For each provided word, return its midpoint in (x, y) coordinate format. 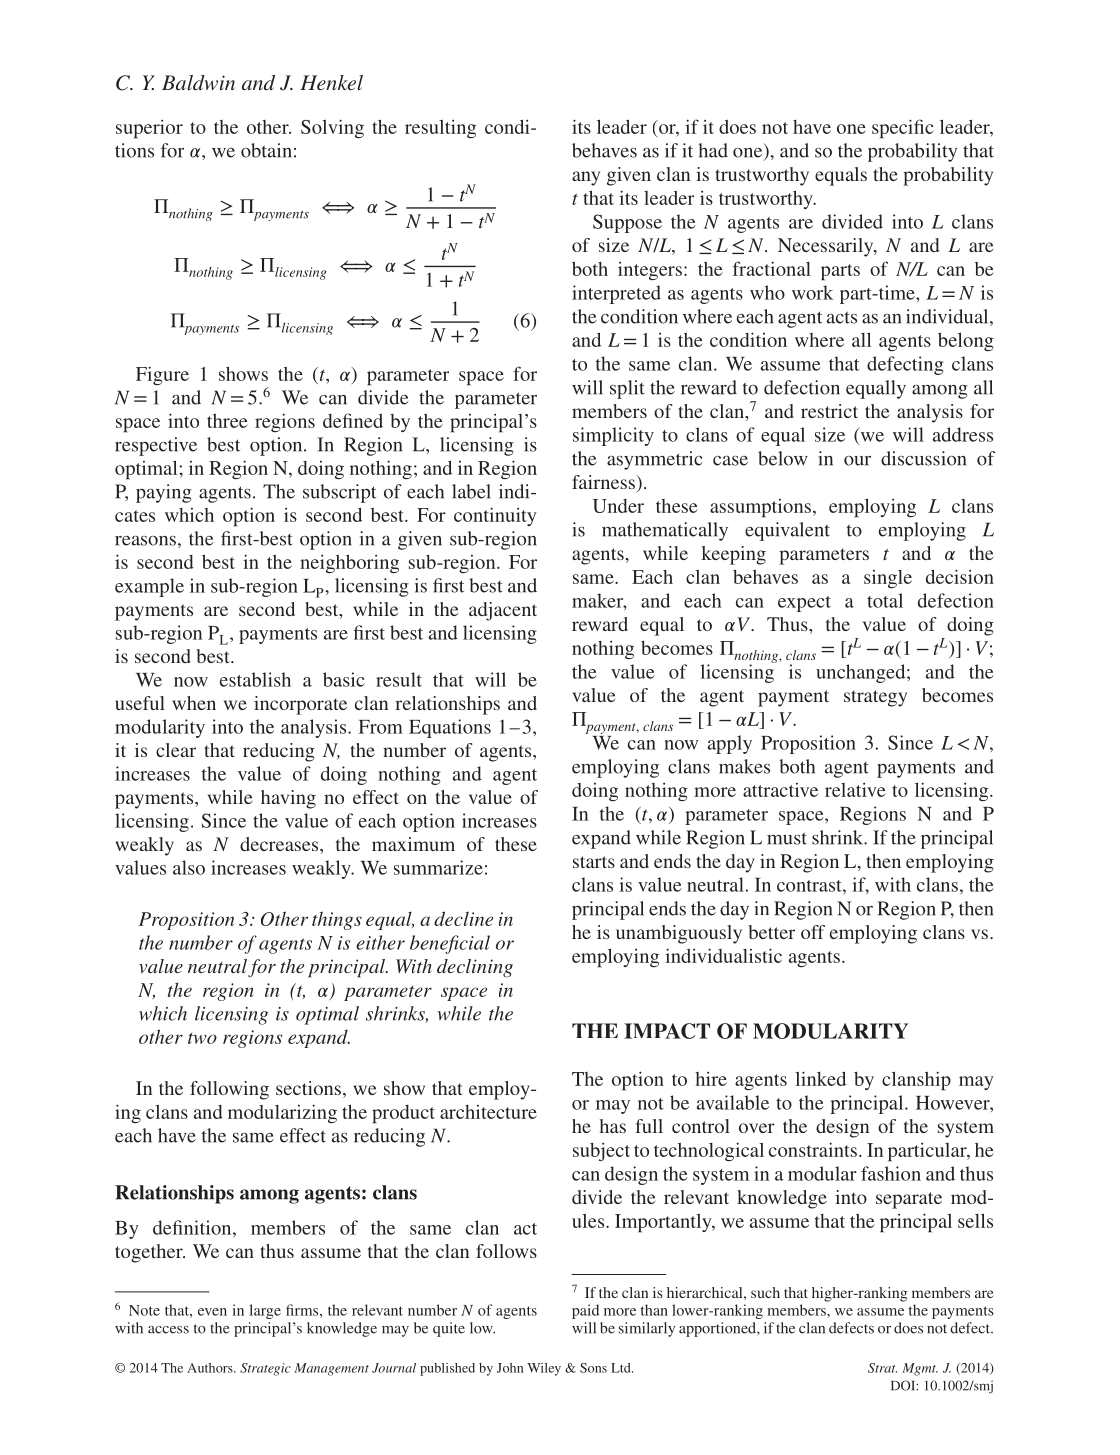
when (194, 703)
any (586, 178)
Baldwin (198, 82)
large (265, 1311)
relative (855, 790)
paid (585, 1311)
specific (902, 129)
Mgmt (920, 1369)
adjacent (503, 611)
